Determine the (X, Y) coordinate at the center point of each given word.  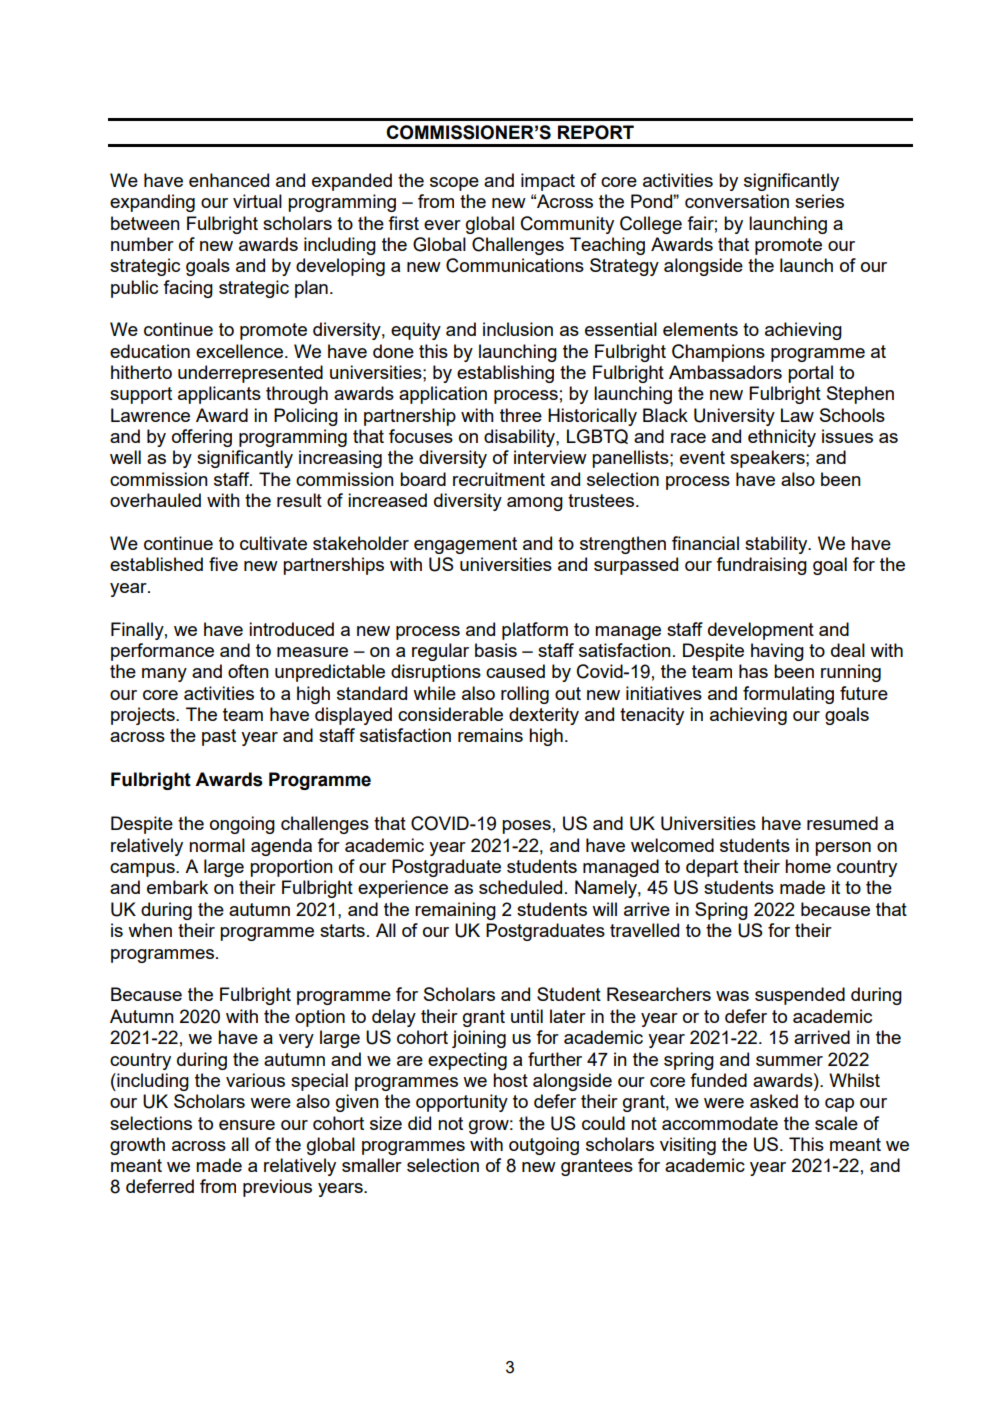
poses (526, 827)
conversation (737, 201)
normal (217, 845)
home (808, 866)
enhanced (229, 180)
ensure (247, 1125)
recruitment (499, 479)
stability (777, 545)
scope (454, 184)
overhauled (155, 500)
